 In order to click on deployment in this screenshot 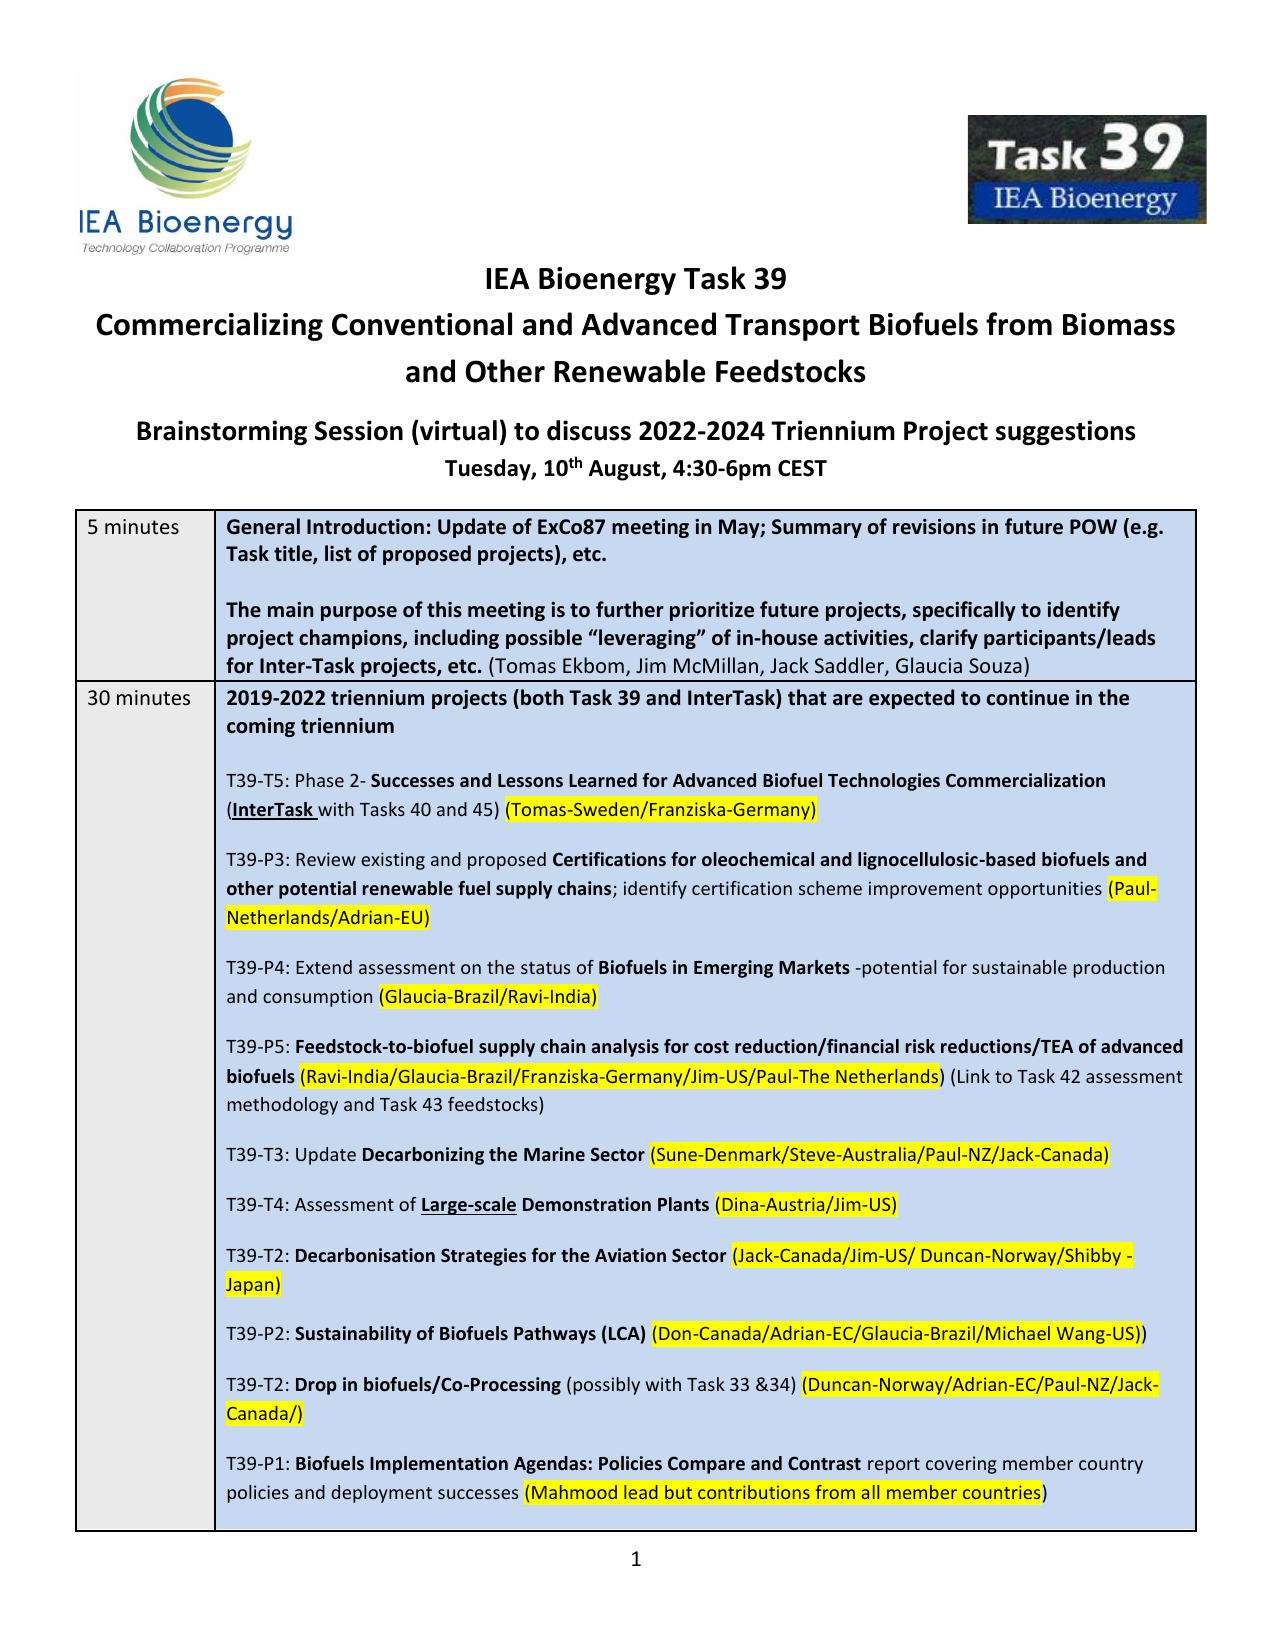, I will do `click(381, 1494)`.
